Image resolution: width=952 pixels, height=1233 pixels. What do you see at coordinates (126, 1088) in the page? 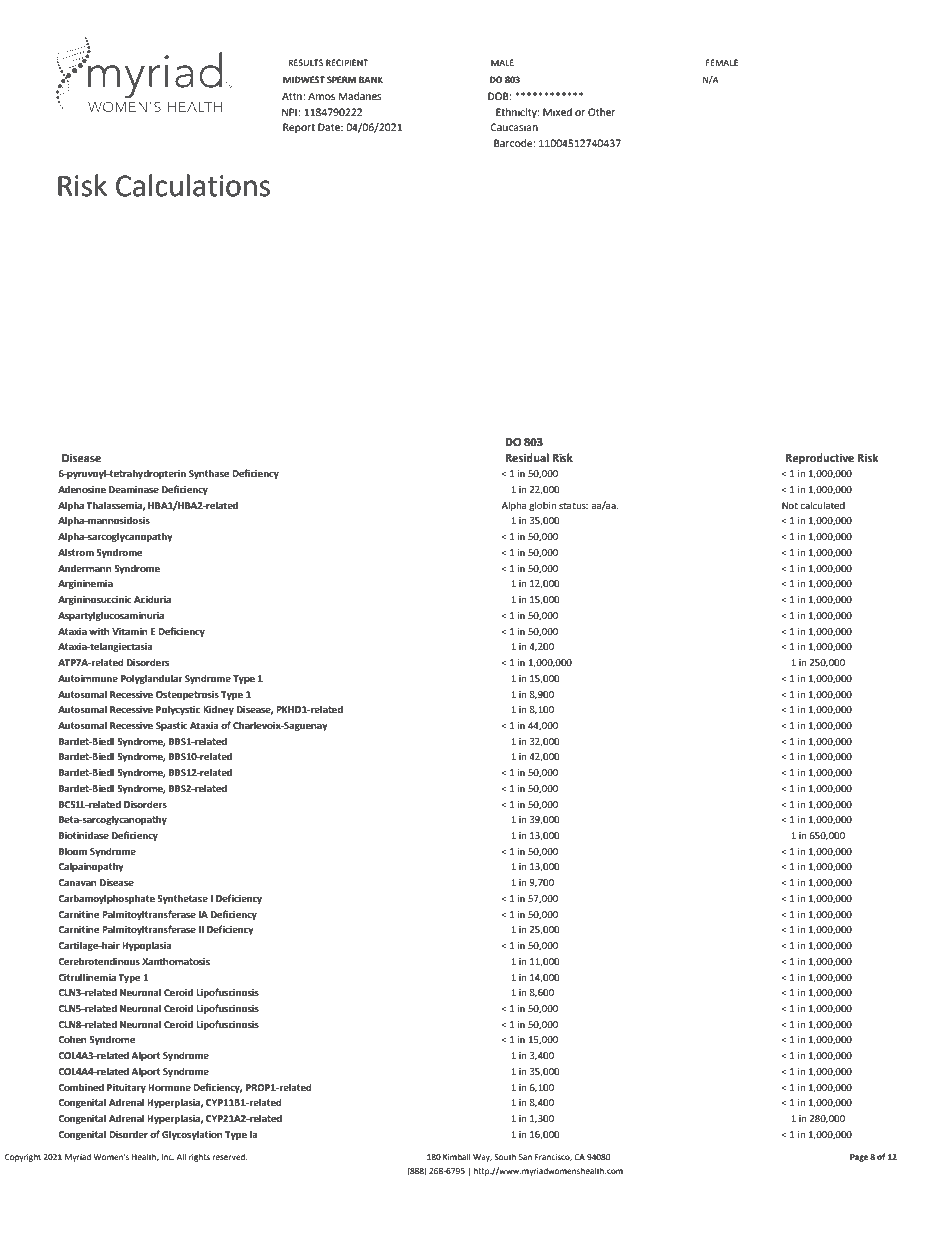
I see `Pituitary` at bounding box center [126, 1088].
